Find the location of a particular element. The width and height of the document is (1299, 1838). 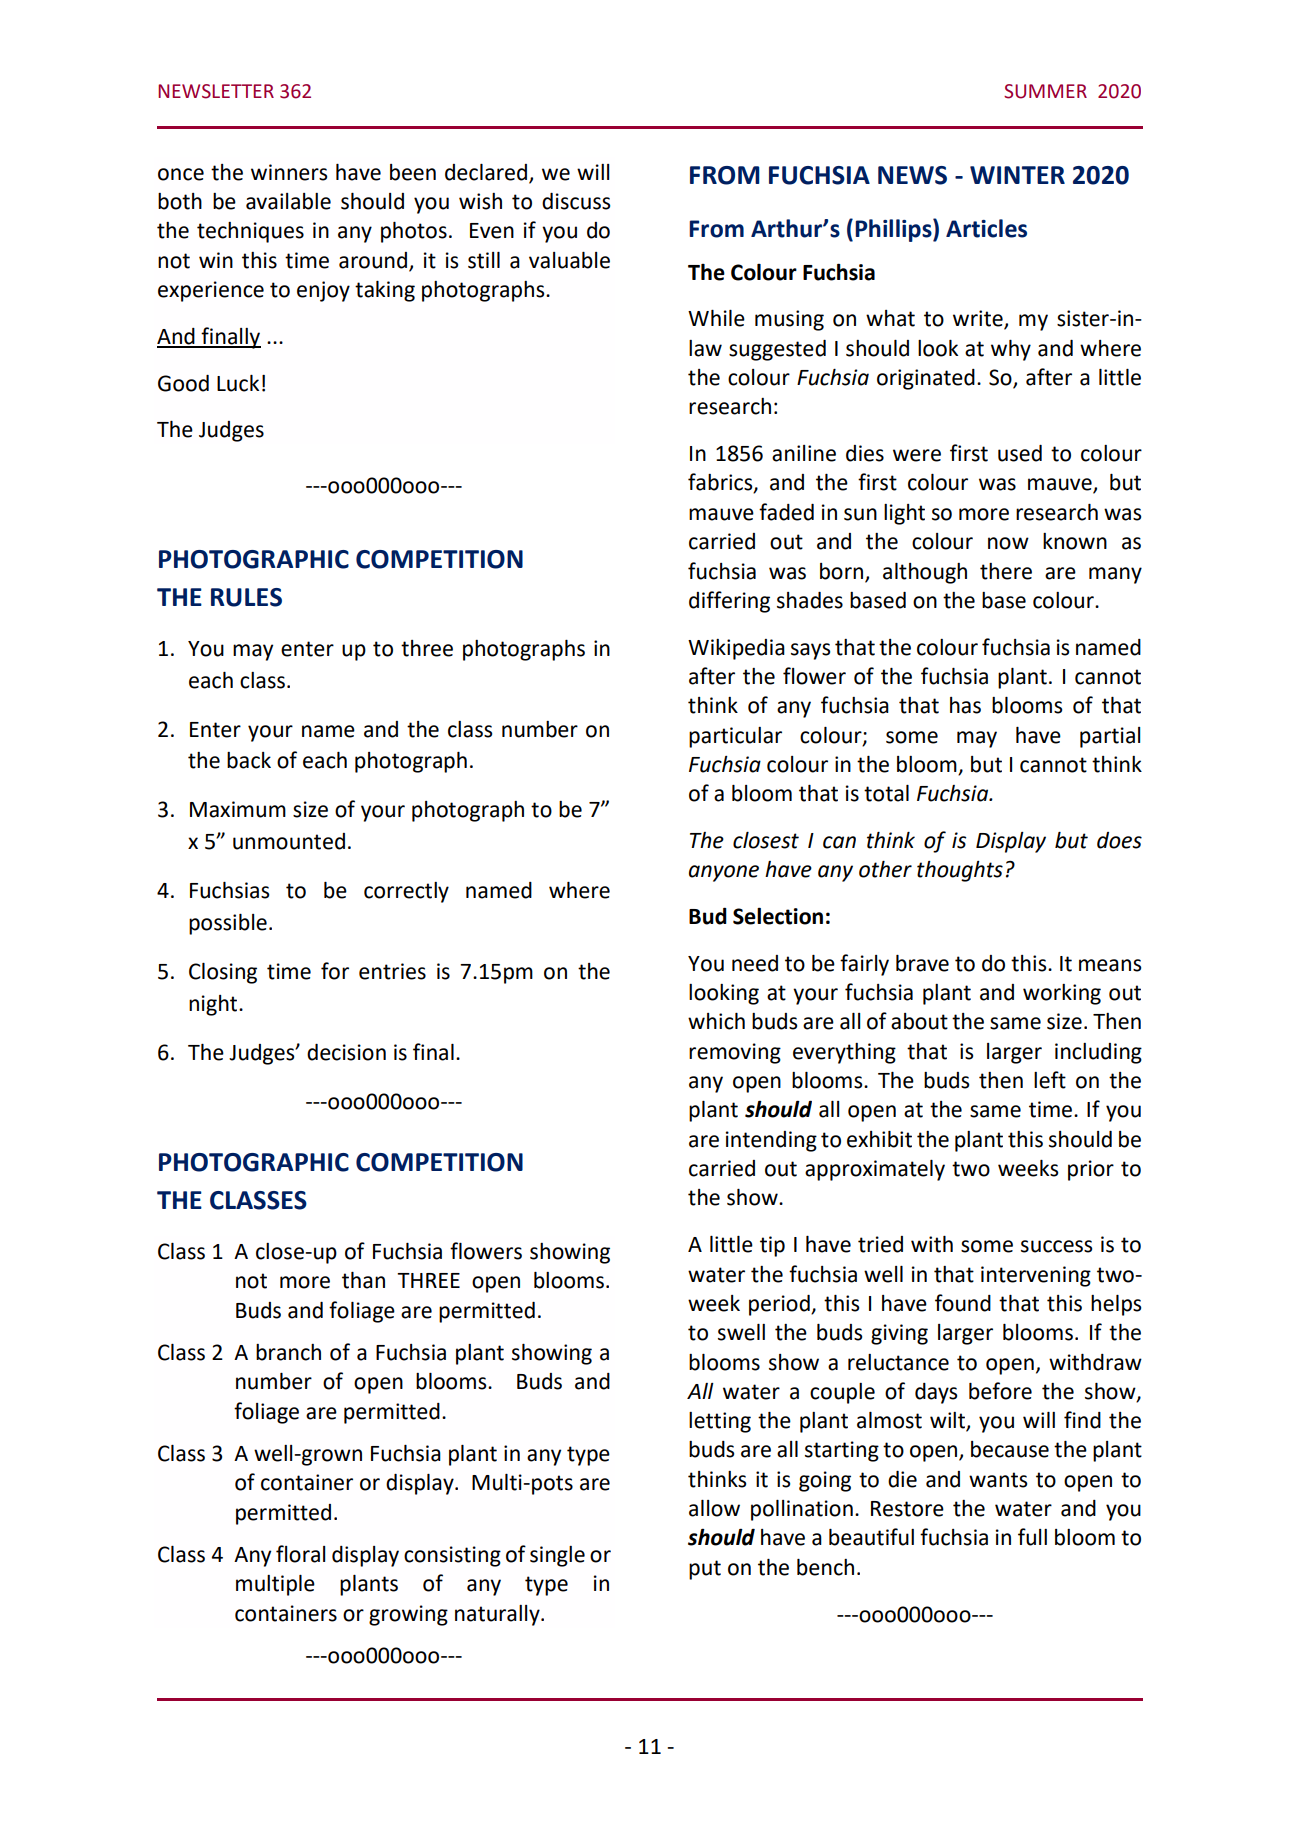

floral is located at coordinates (300, 1554).
